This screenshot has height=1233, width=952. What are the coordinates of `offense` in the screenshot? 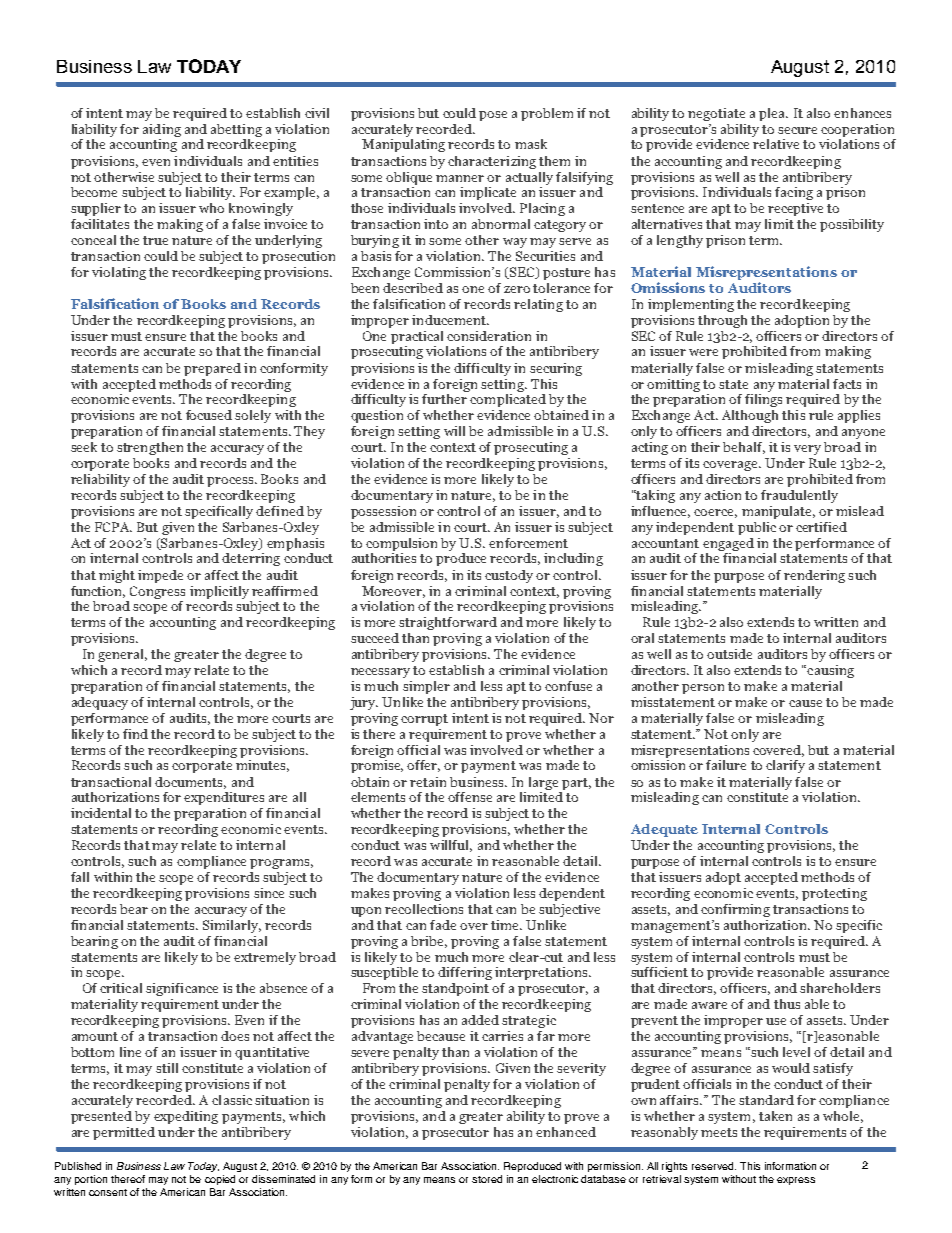 It's located at (470, 797).
